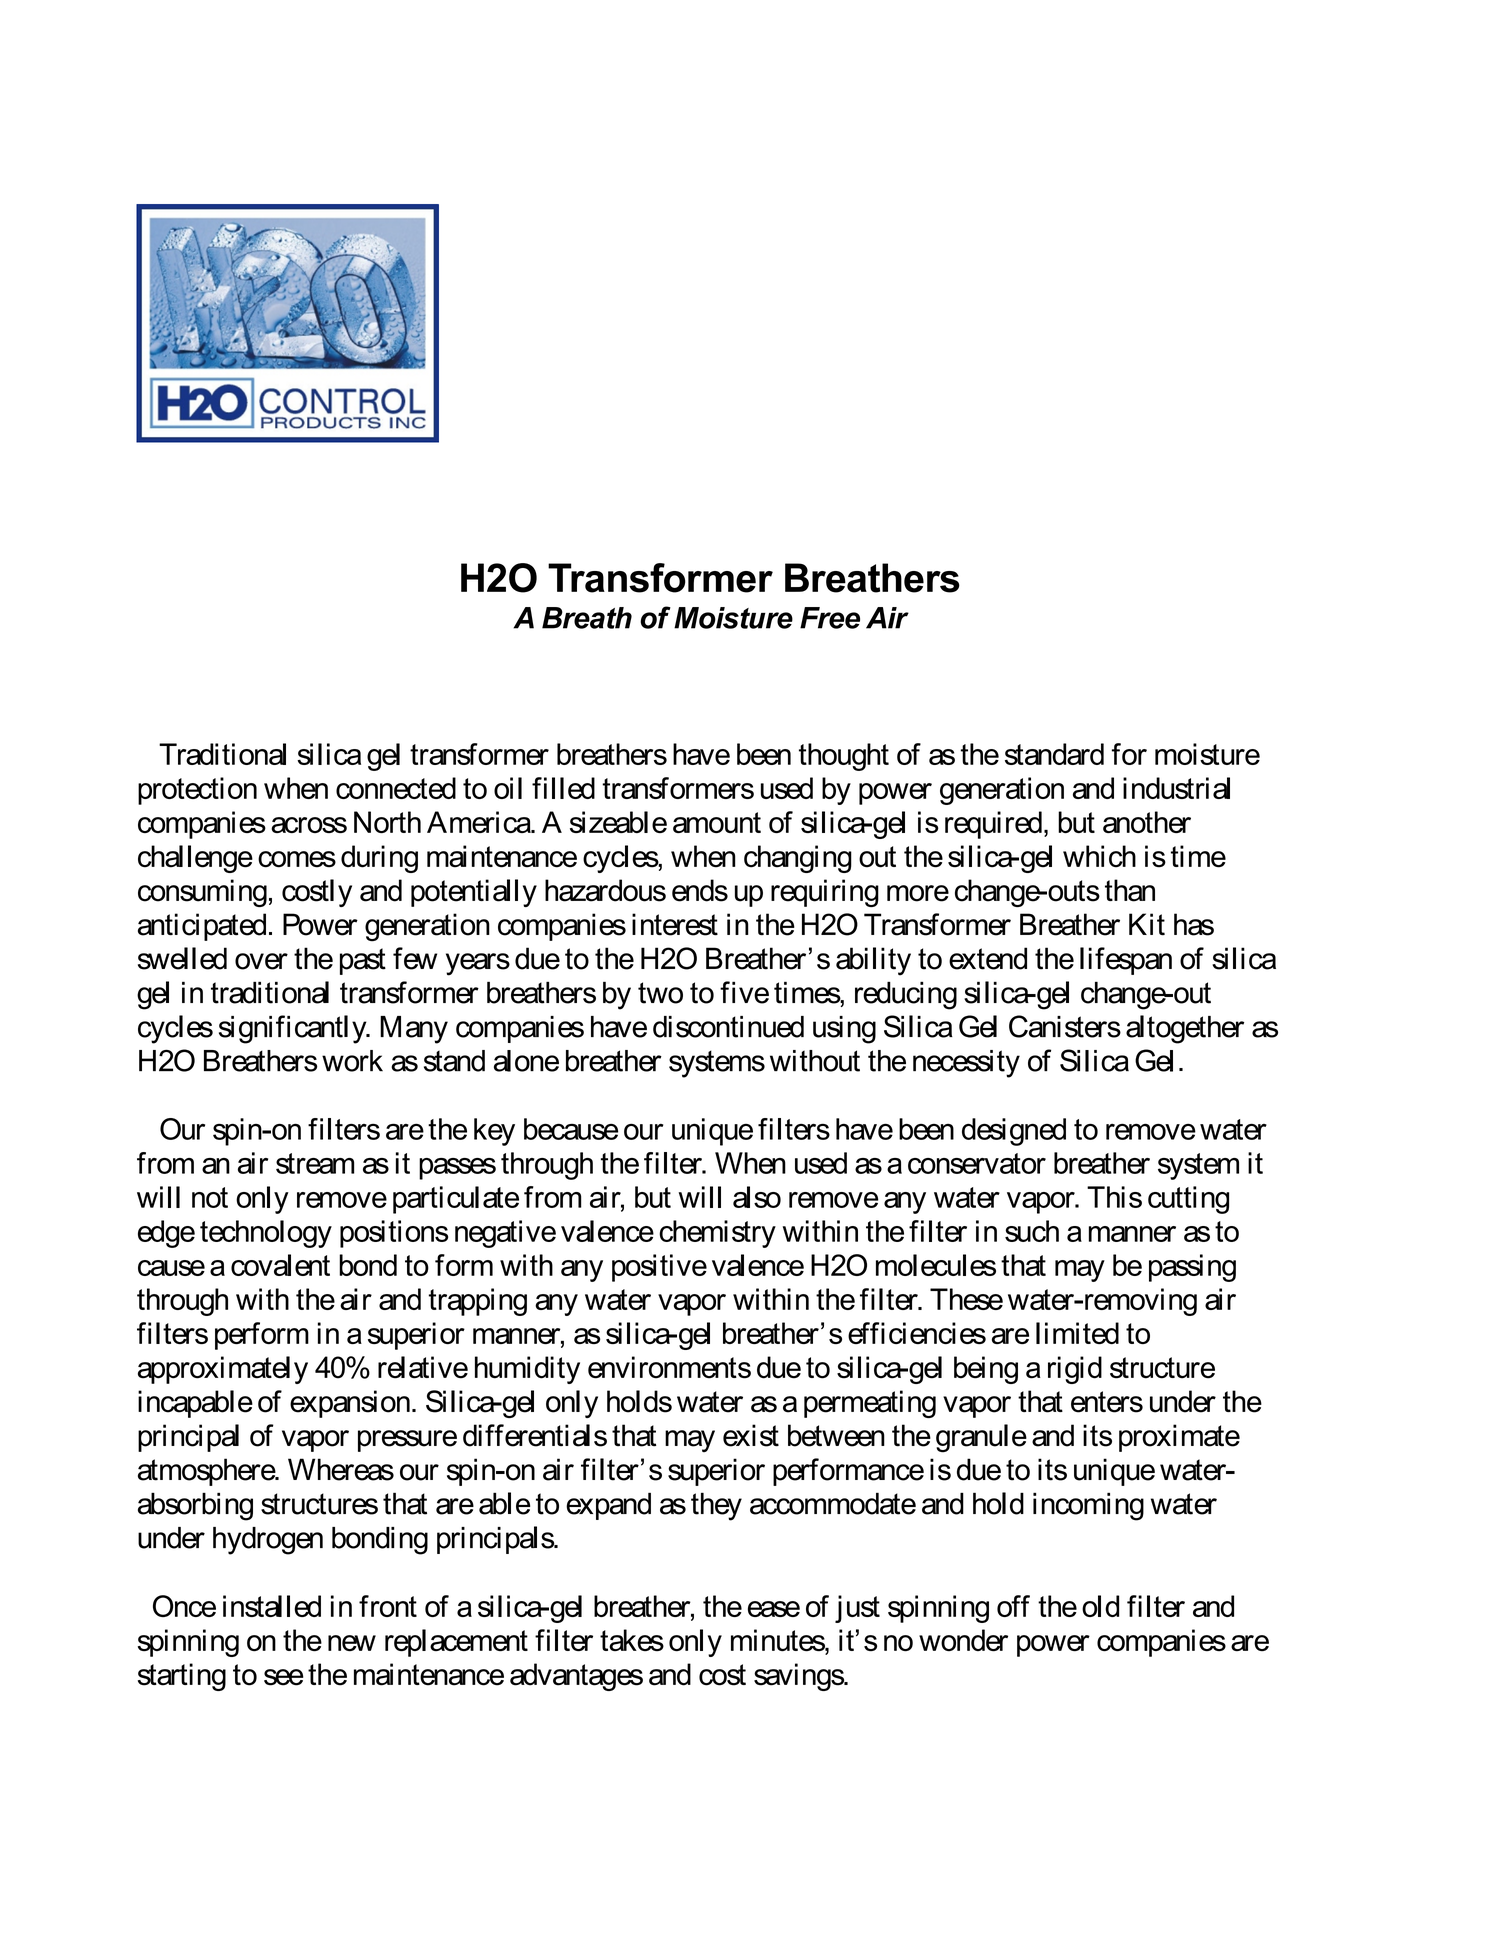  I want to click on which, so click(1099, 856).
